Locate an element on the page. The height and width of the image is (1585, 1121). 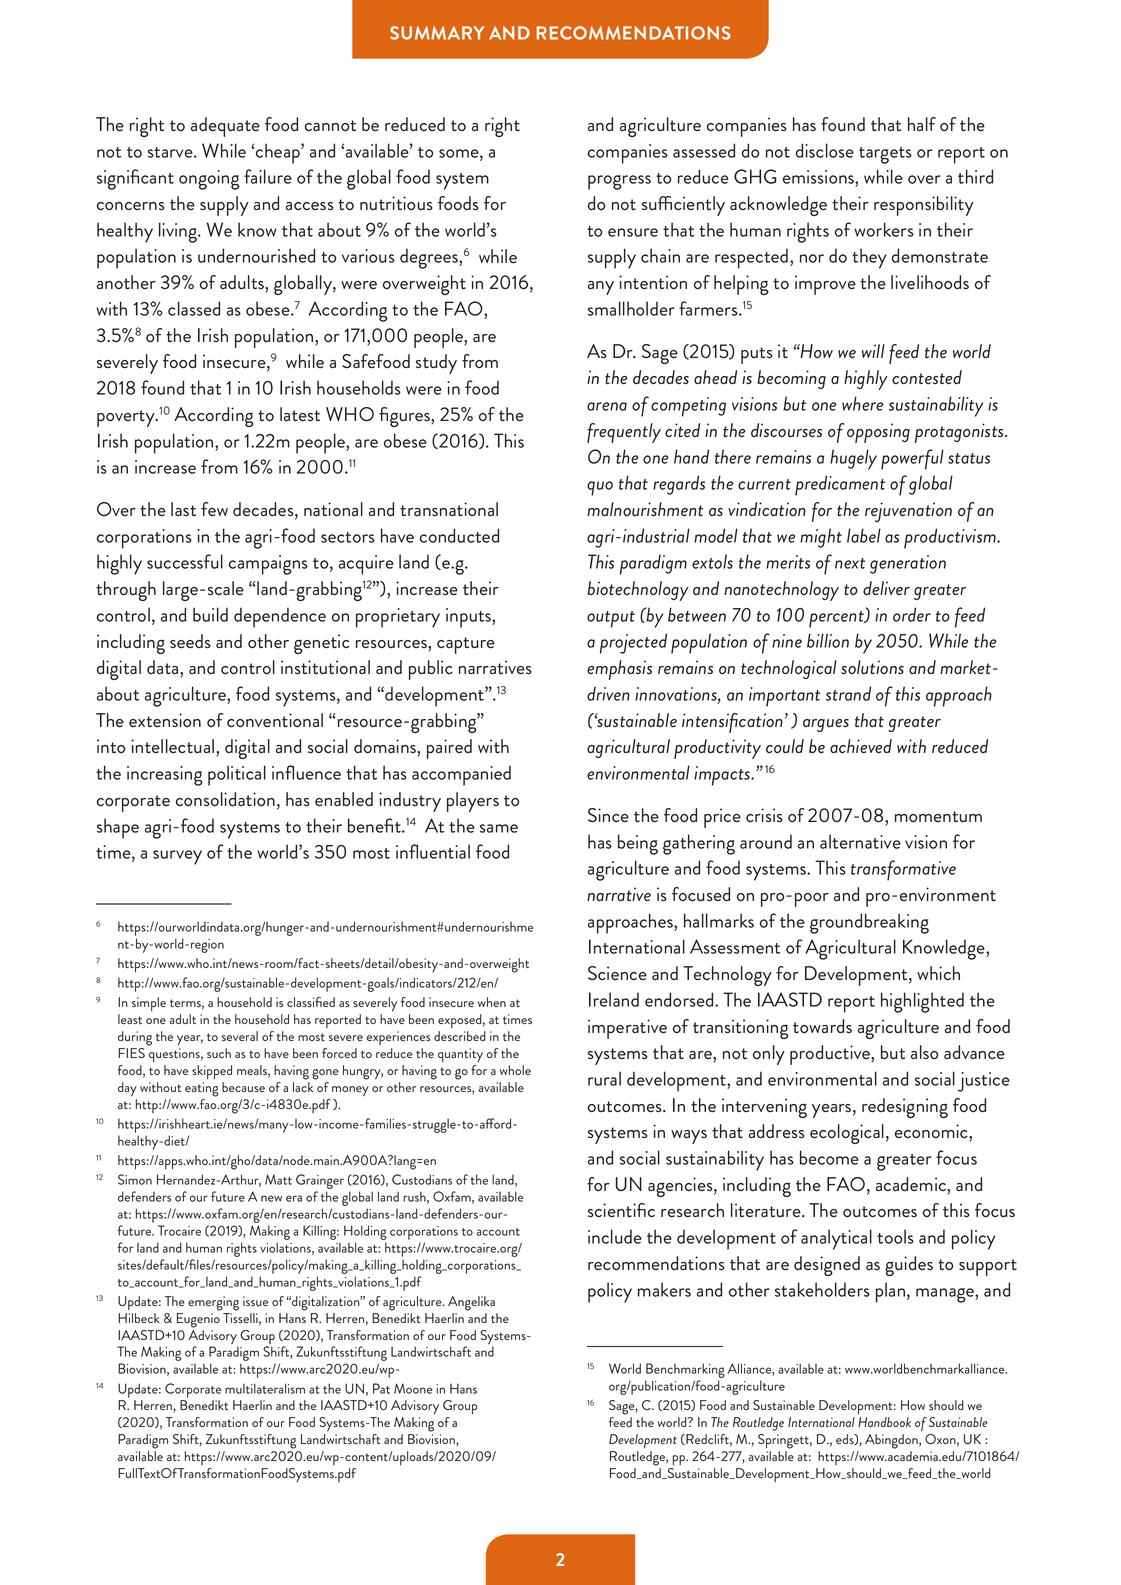
arena is located at coordinates (607, 406).
